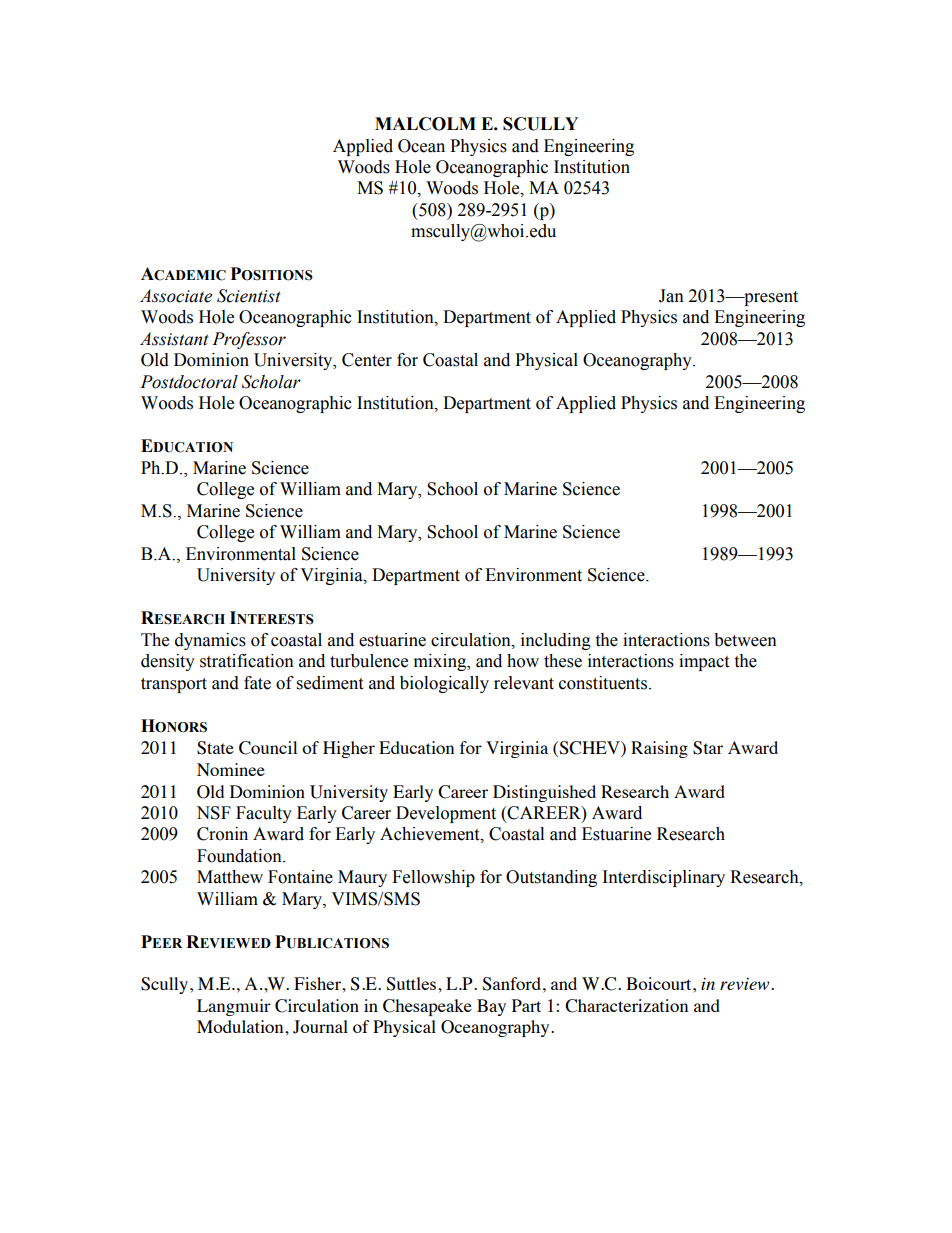 The height and width of the document is (1233, 952). What do you see at coordinates (215, 748) in the document?
I see `State` at bounding box center [215, 748].
